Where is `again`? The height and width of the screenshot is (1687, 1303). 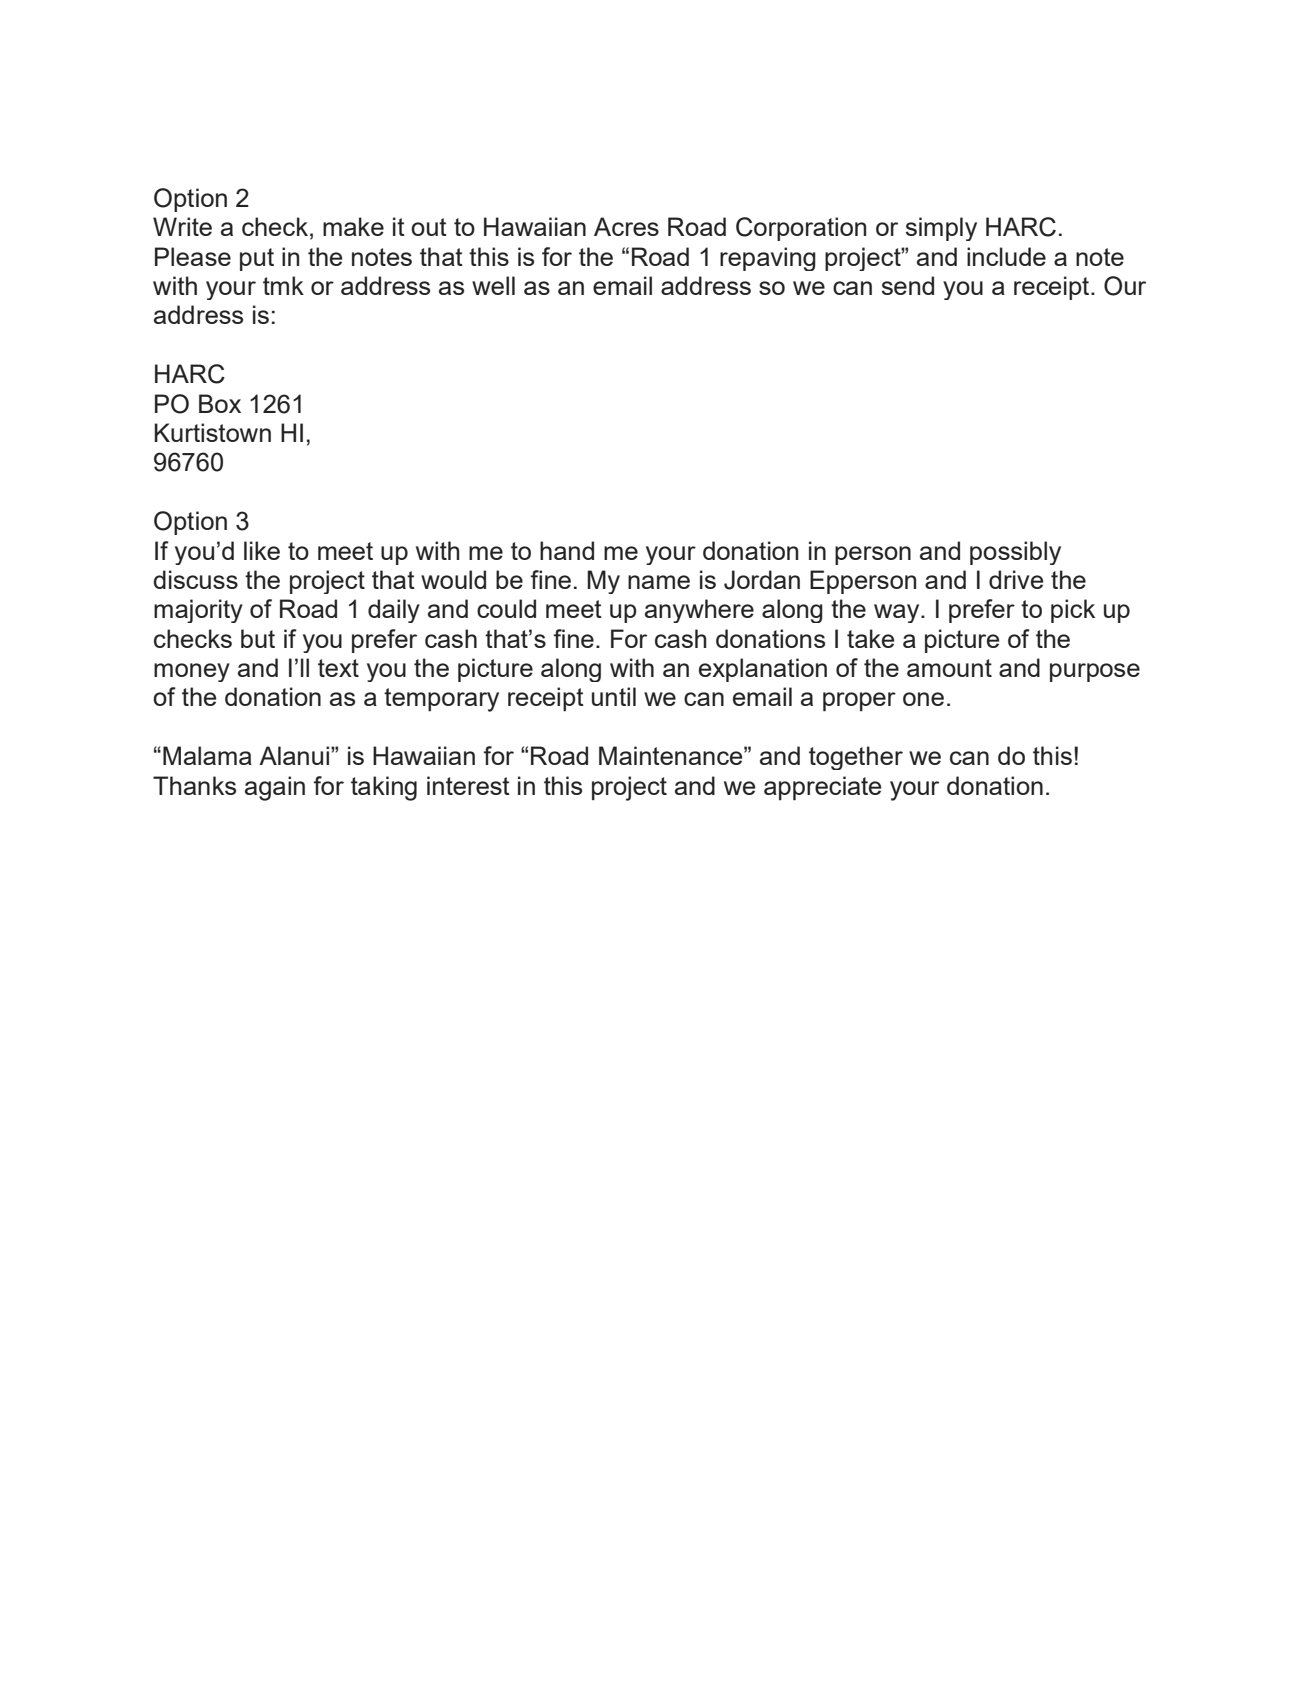
again is located at coordinates (275, 788).
